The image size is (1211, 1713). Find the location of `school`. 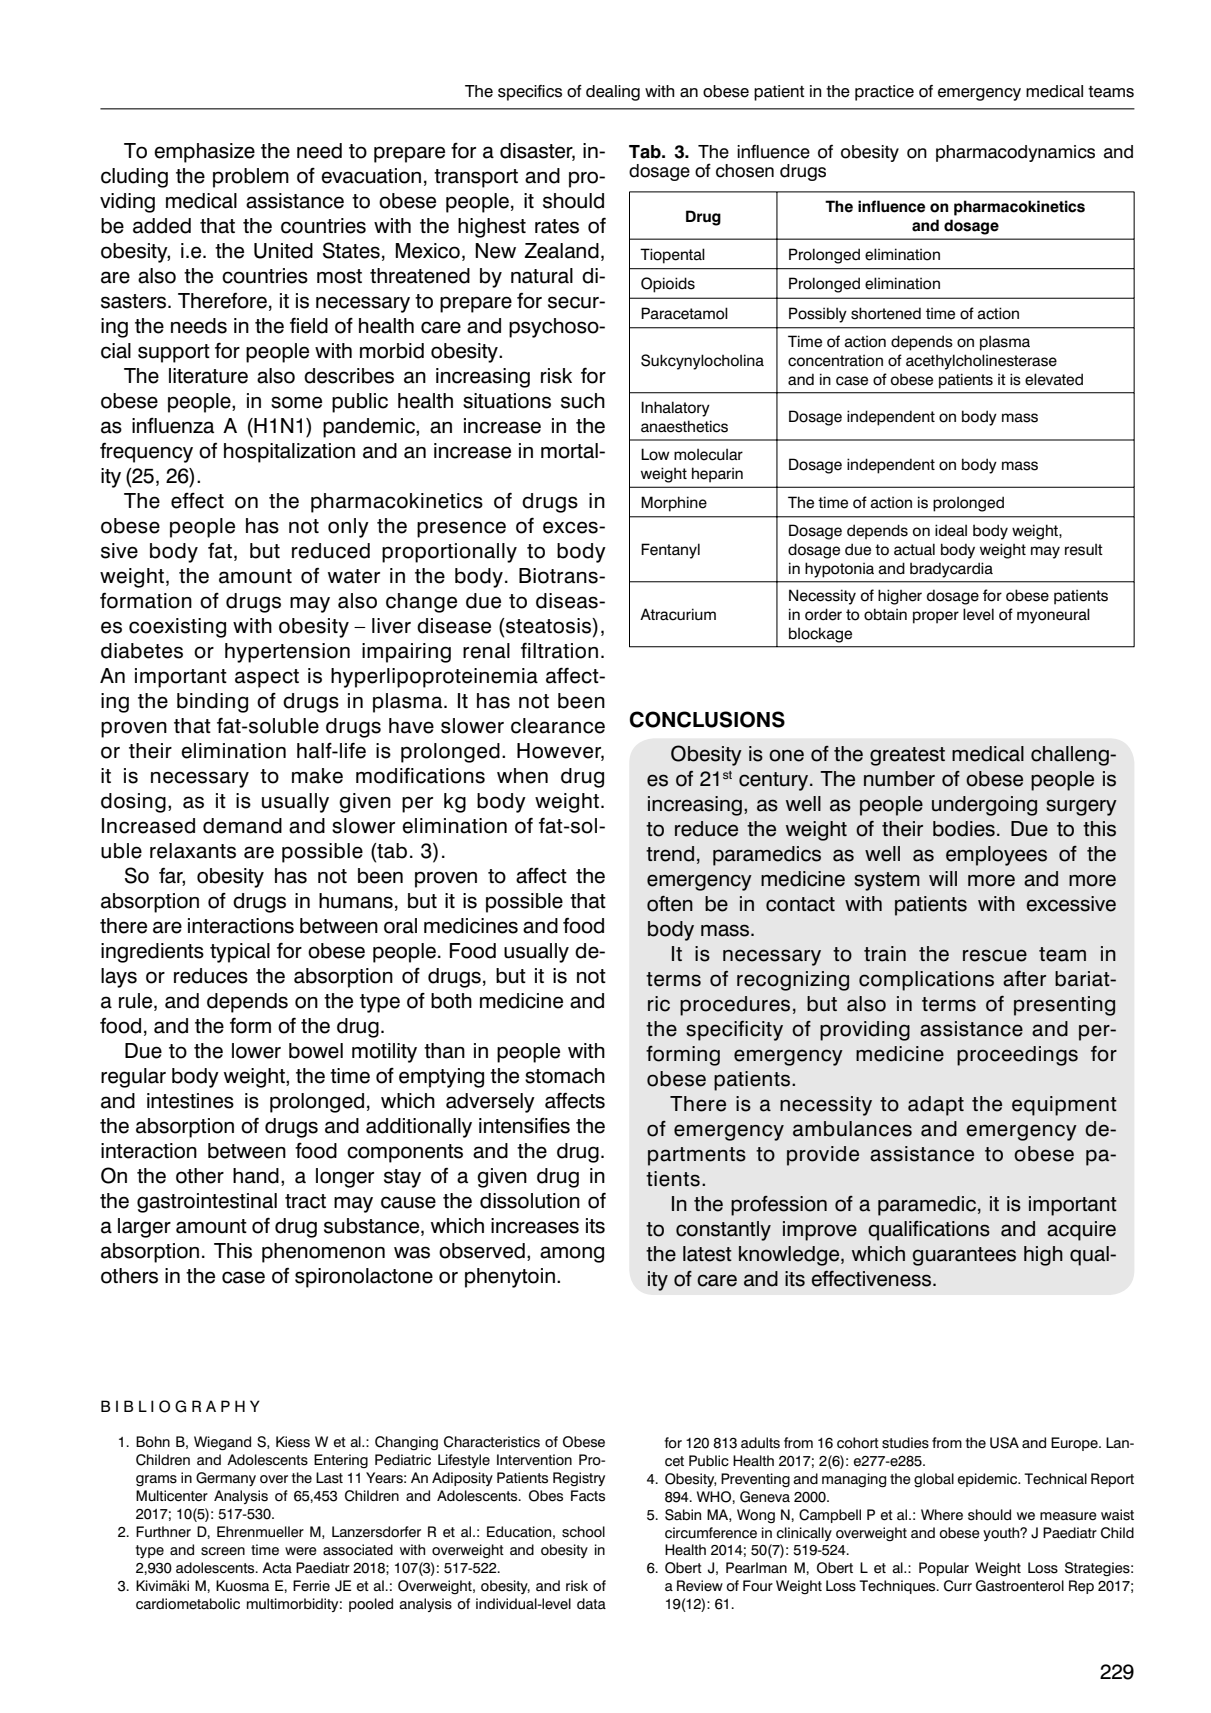

school is located at coordinates (583, 1532).
